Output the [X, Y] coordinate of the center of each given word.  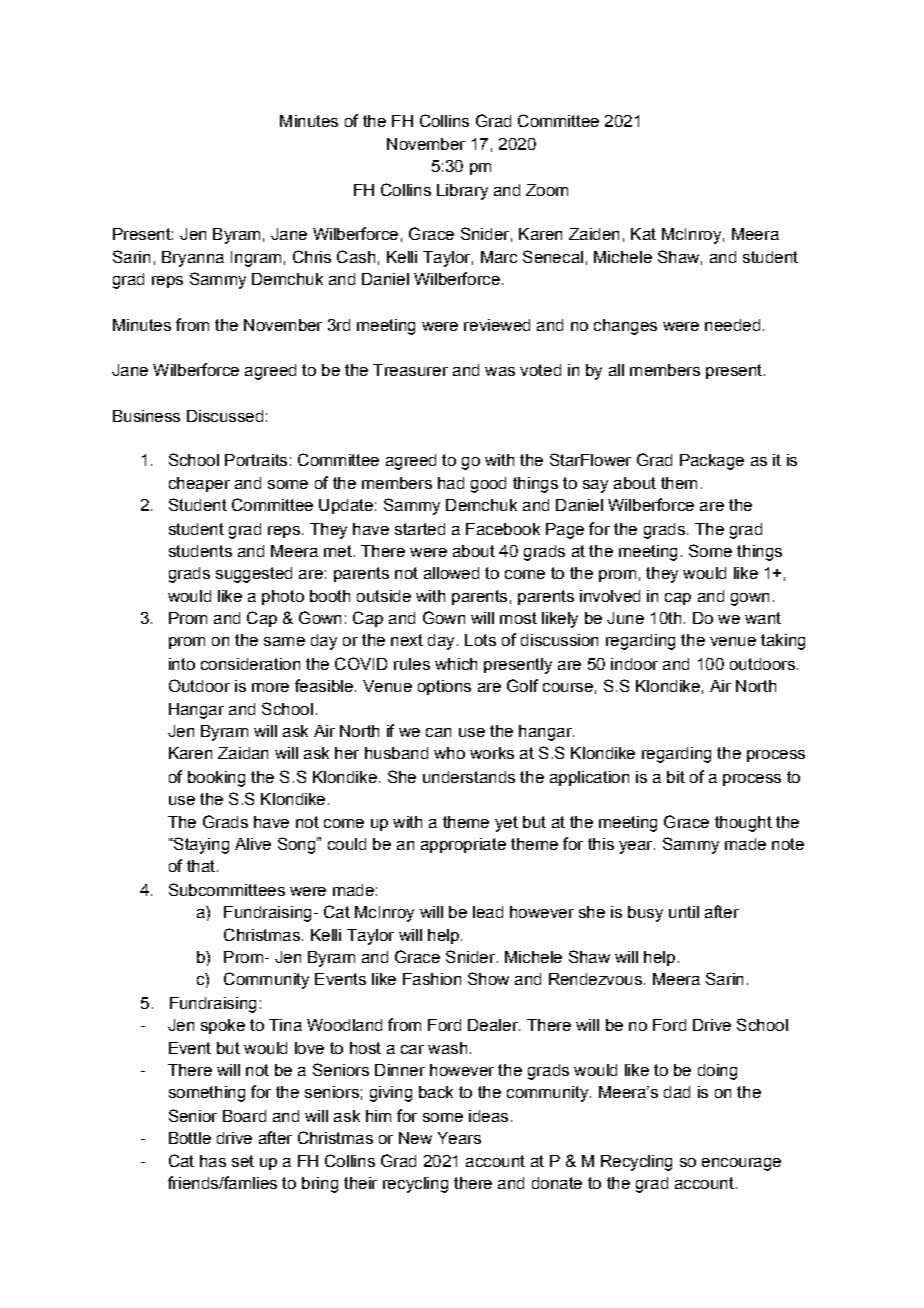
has [213, 1161]
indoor [634, 664]
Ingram [256, 259]
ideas [488, 1116]
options [444, 687]
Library [462, 192]
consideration [250, 664]
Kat [643, 234]
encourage [741, 1164]
